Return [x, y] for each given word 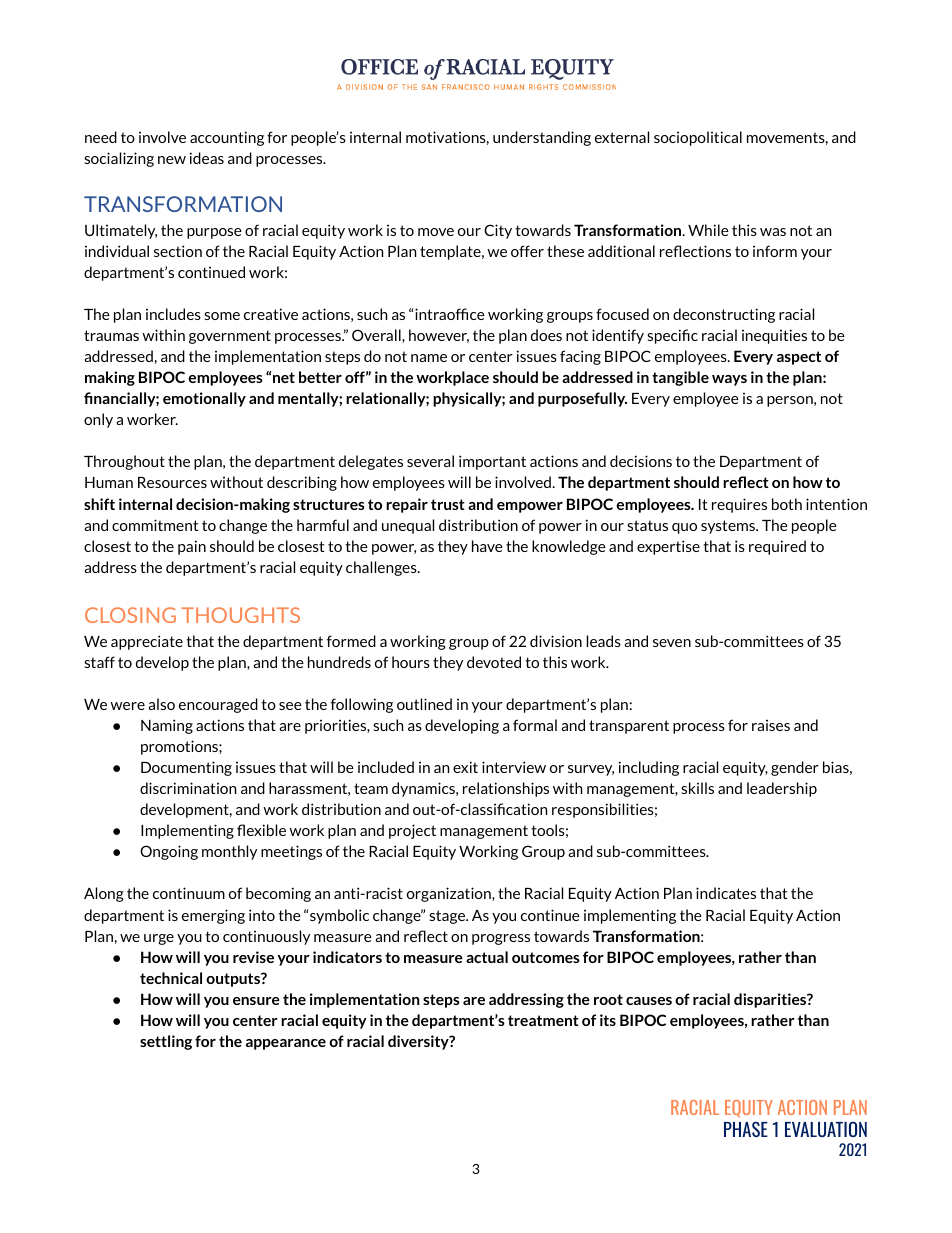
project [412, 831]
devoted [494, 662]
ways [729, 380]
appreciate [147, 642]
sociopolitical [698, 138]
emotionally [204, 399]
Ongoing [169, 852]
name [429, 358]
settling [166, 1042]
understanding [542, 138]
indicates [726, 893]
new [172, 160]
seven [672, 643]
